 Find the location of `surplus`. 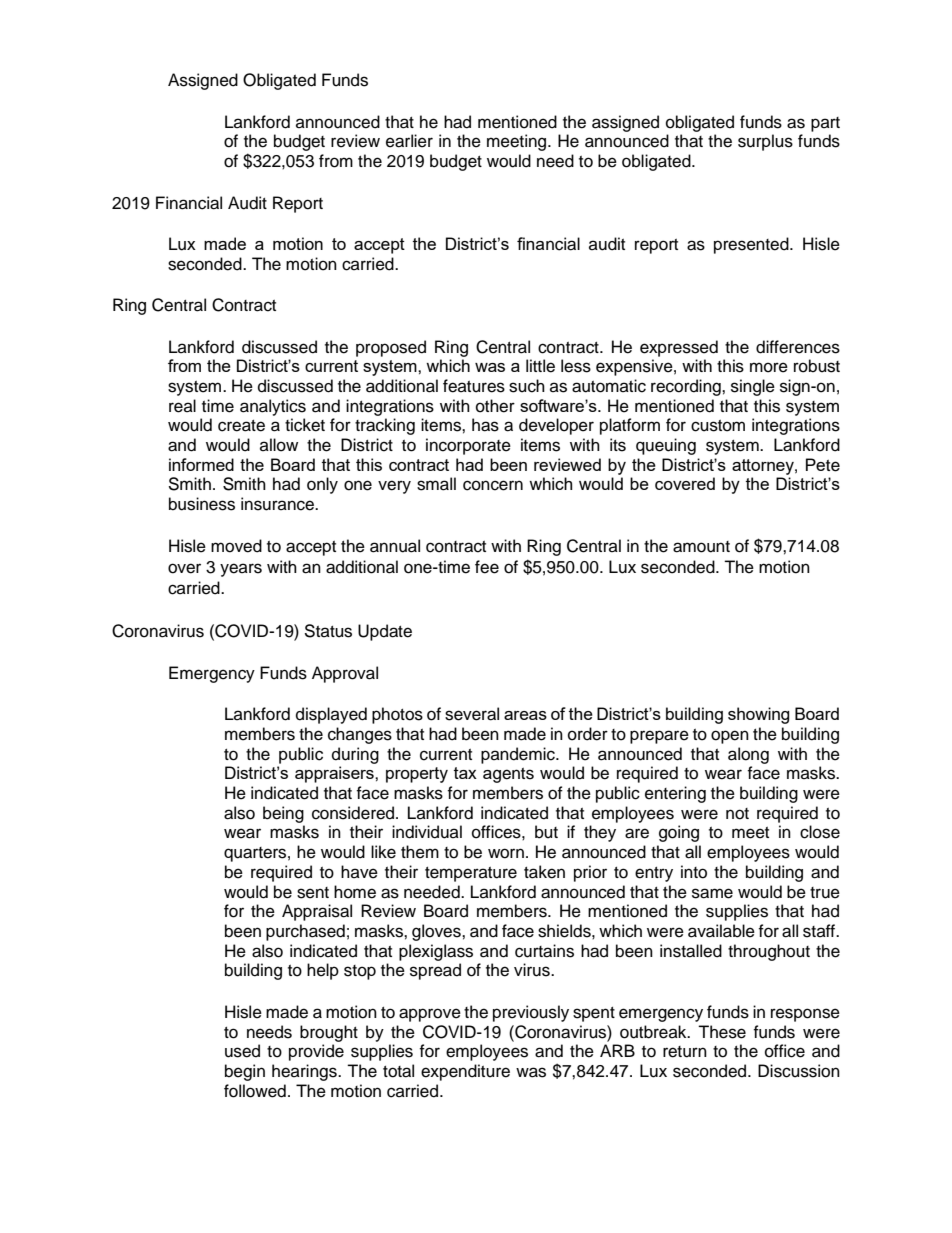

surplus is located at coordinates (765, 142).
